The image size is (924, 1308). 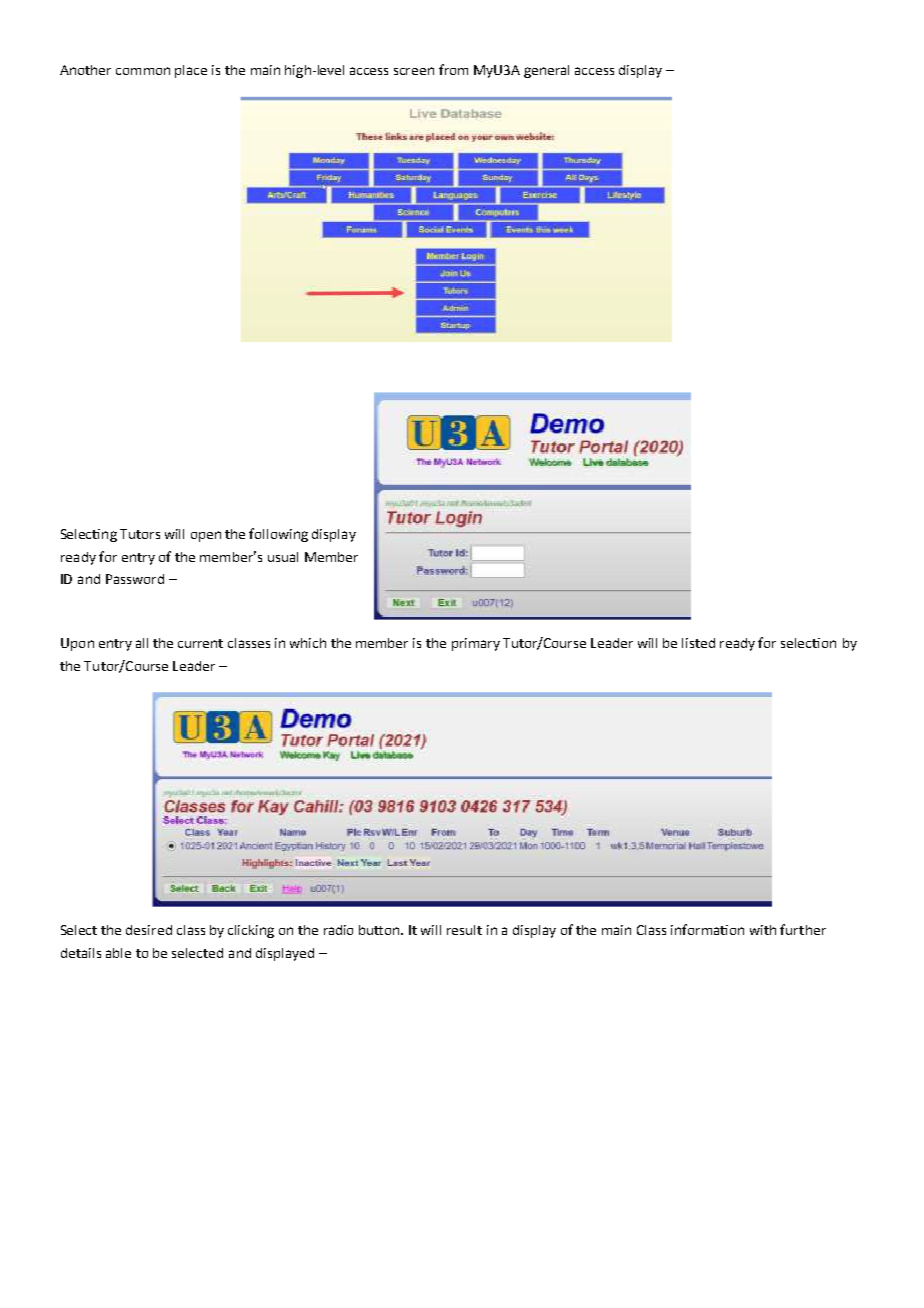 What do you see at coordinates (698, 643) in the page?
I see `listed` at bounding box center [698, 643].
